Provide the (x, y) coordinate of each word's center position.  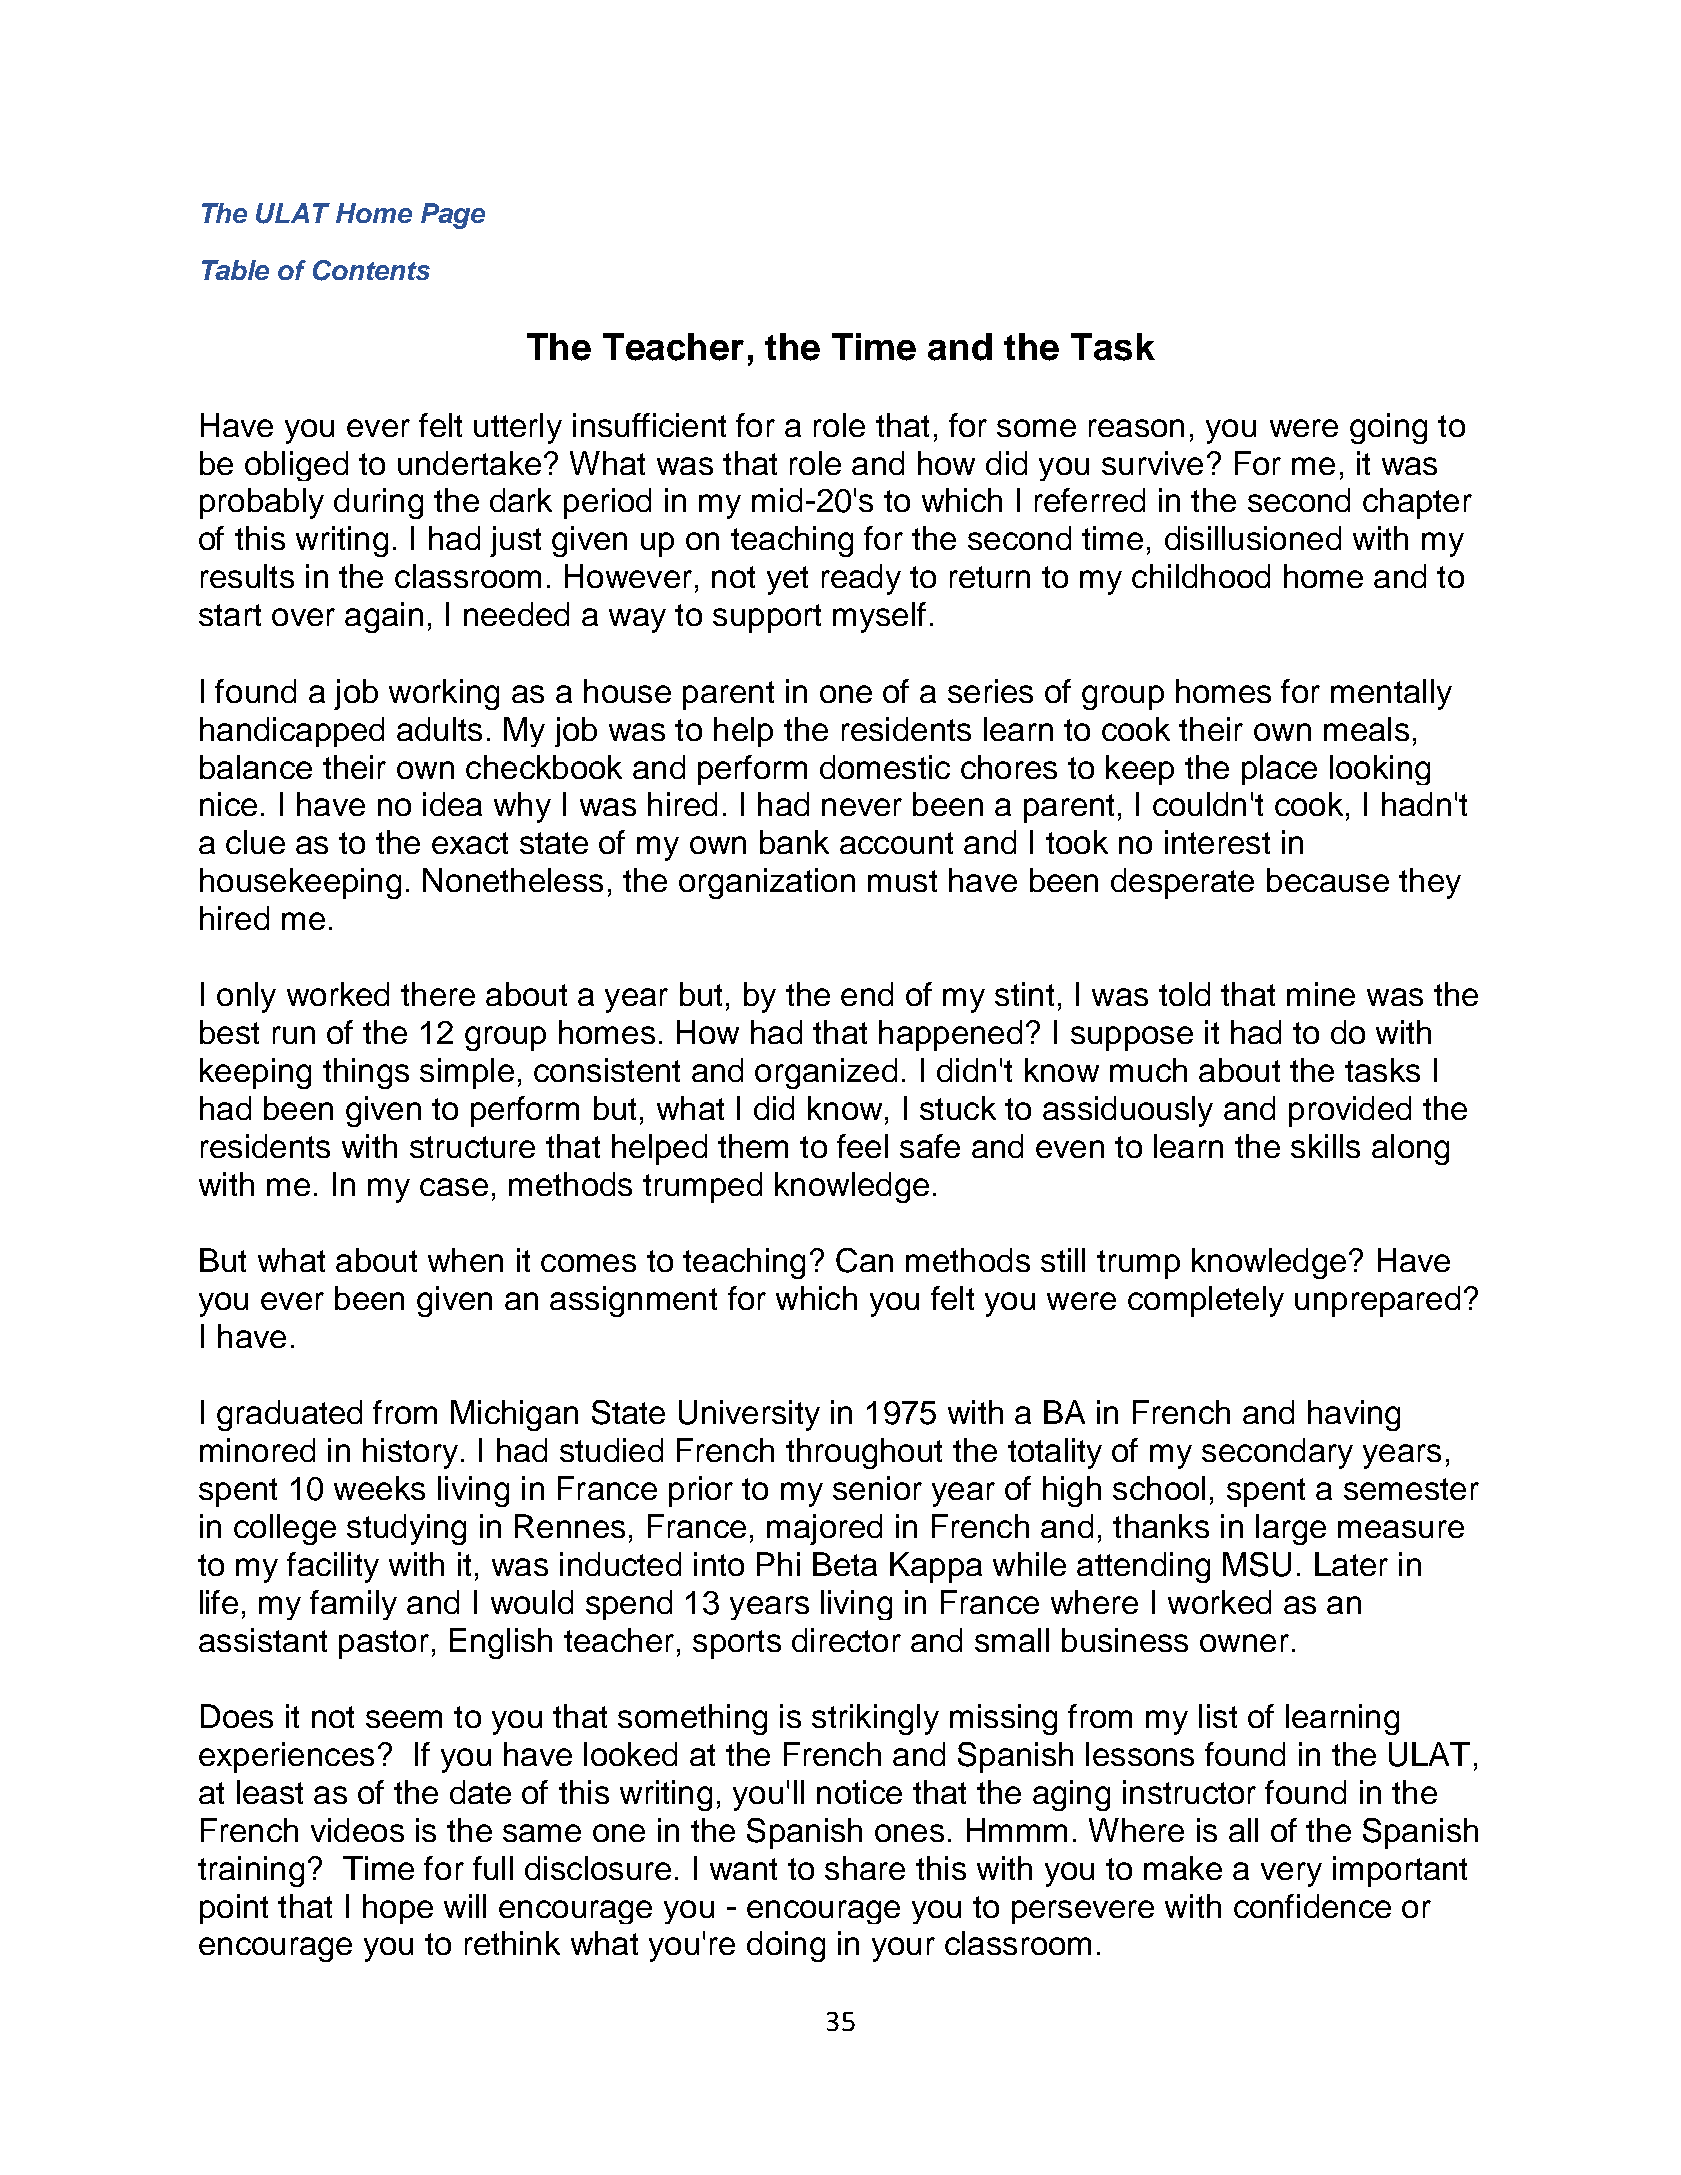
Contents (371, 270)
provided (1350, 1111)
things (366, 1073)
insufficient (649, 425)
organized (826, 1073)
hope (398, 1909)
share (865, 1868)
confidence (1312, 1906)
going (1388, 428)
